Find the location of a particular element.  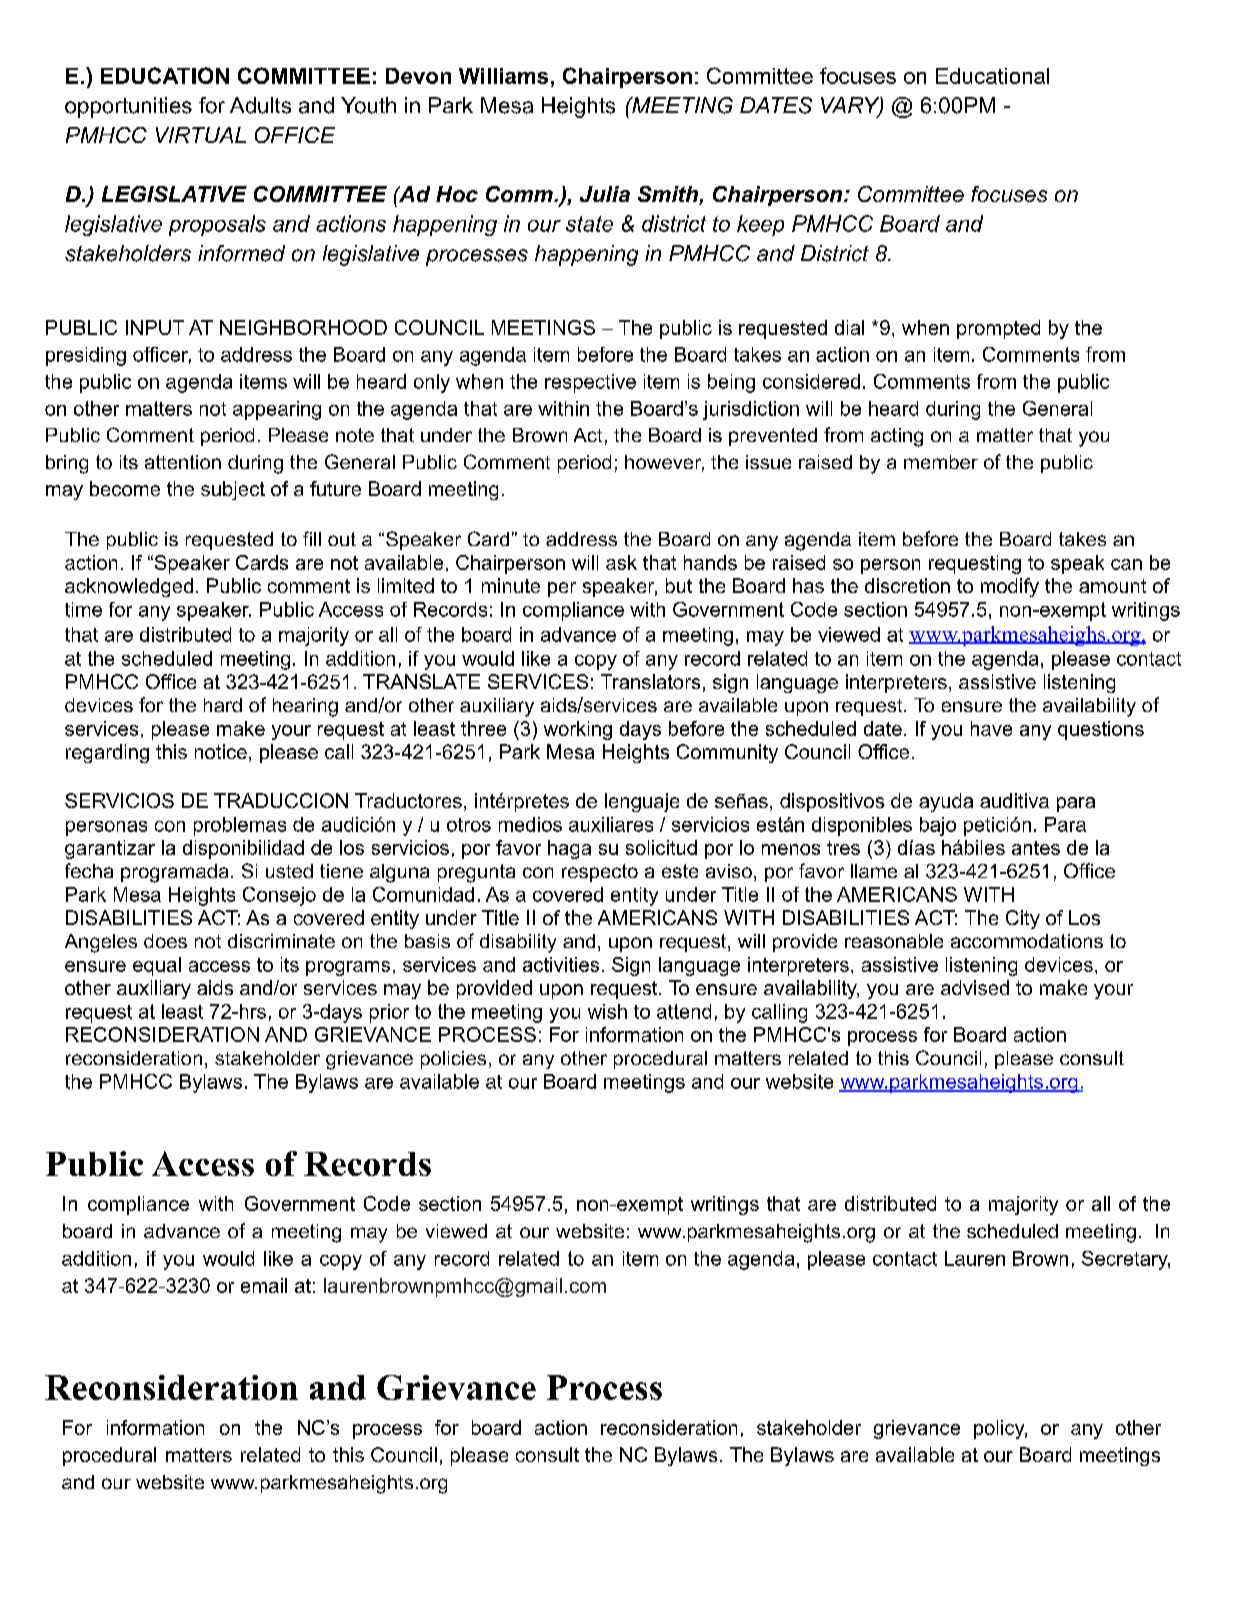

email is located at coordinates (264, 1285).
